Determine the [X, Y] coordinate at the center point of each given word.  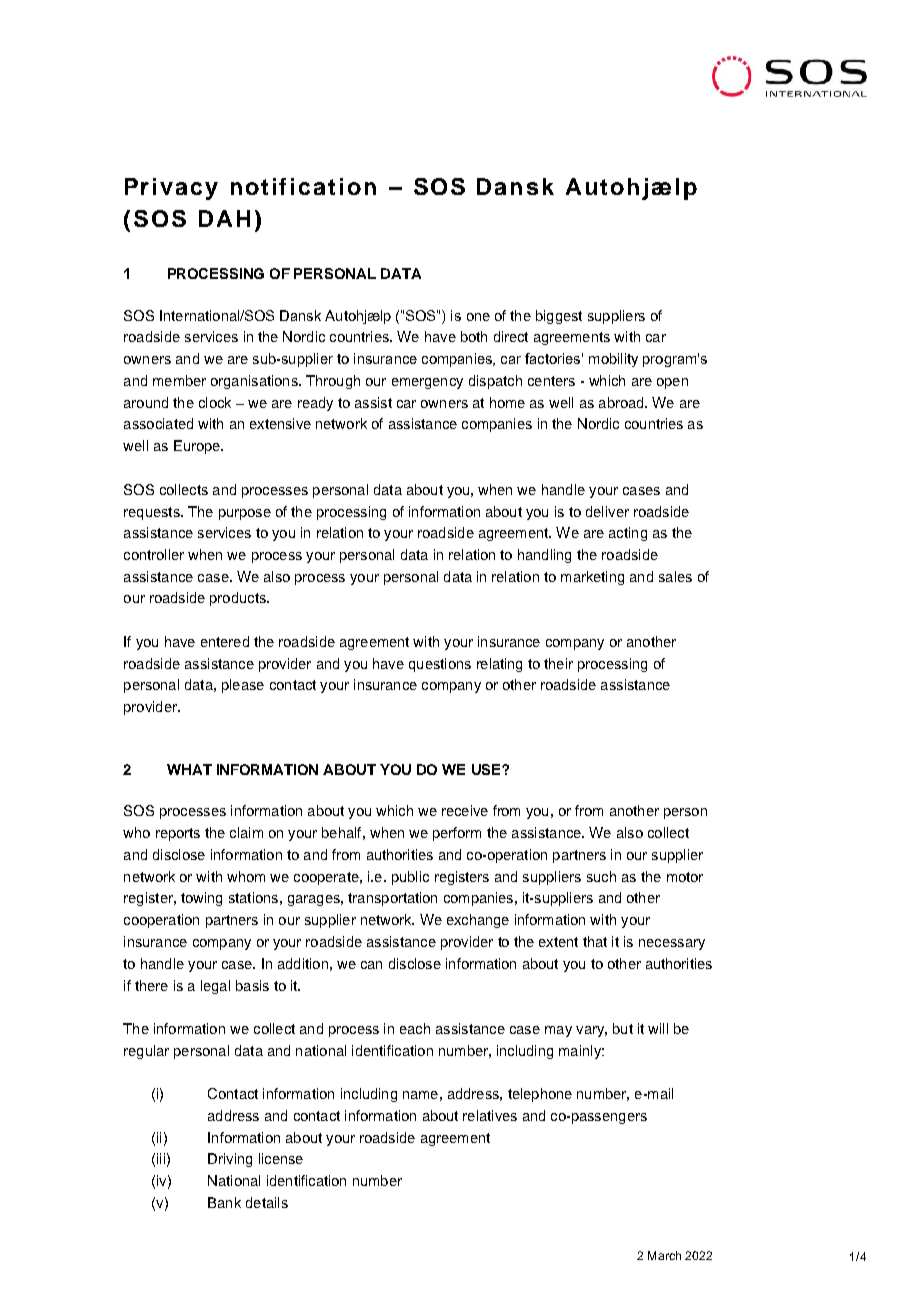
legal [215, 987]
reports [178, 834]
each [415, 1028]
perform [457, 834]
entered [225, 641]
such [601, 876]
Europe [198, 447]
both [474, 336]
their [558, 663]
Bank [224, 1202]
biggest [559, 317]
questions [440, 665]
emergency [427, 383]
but [623, 1028]
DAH [224, 218]
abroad [622, 402]
